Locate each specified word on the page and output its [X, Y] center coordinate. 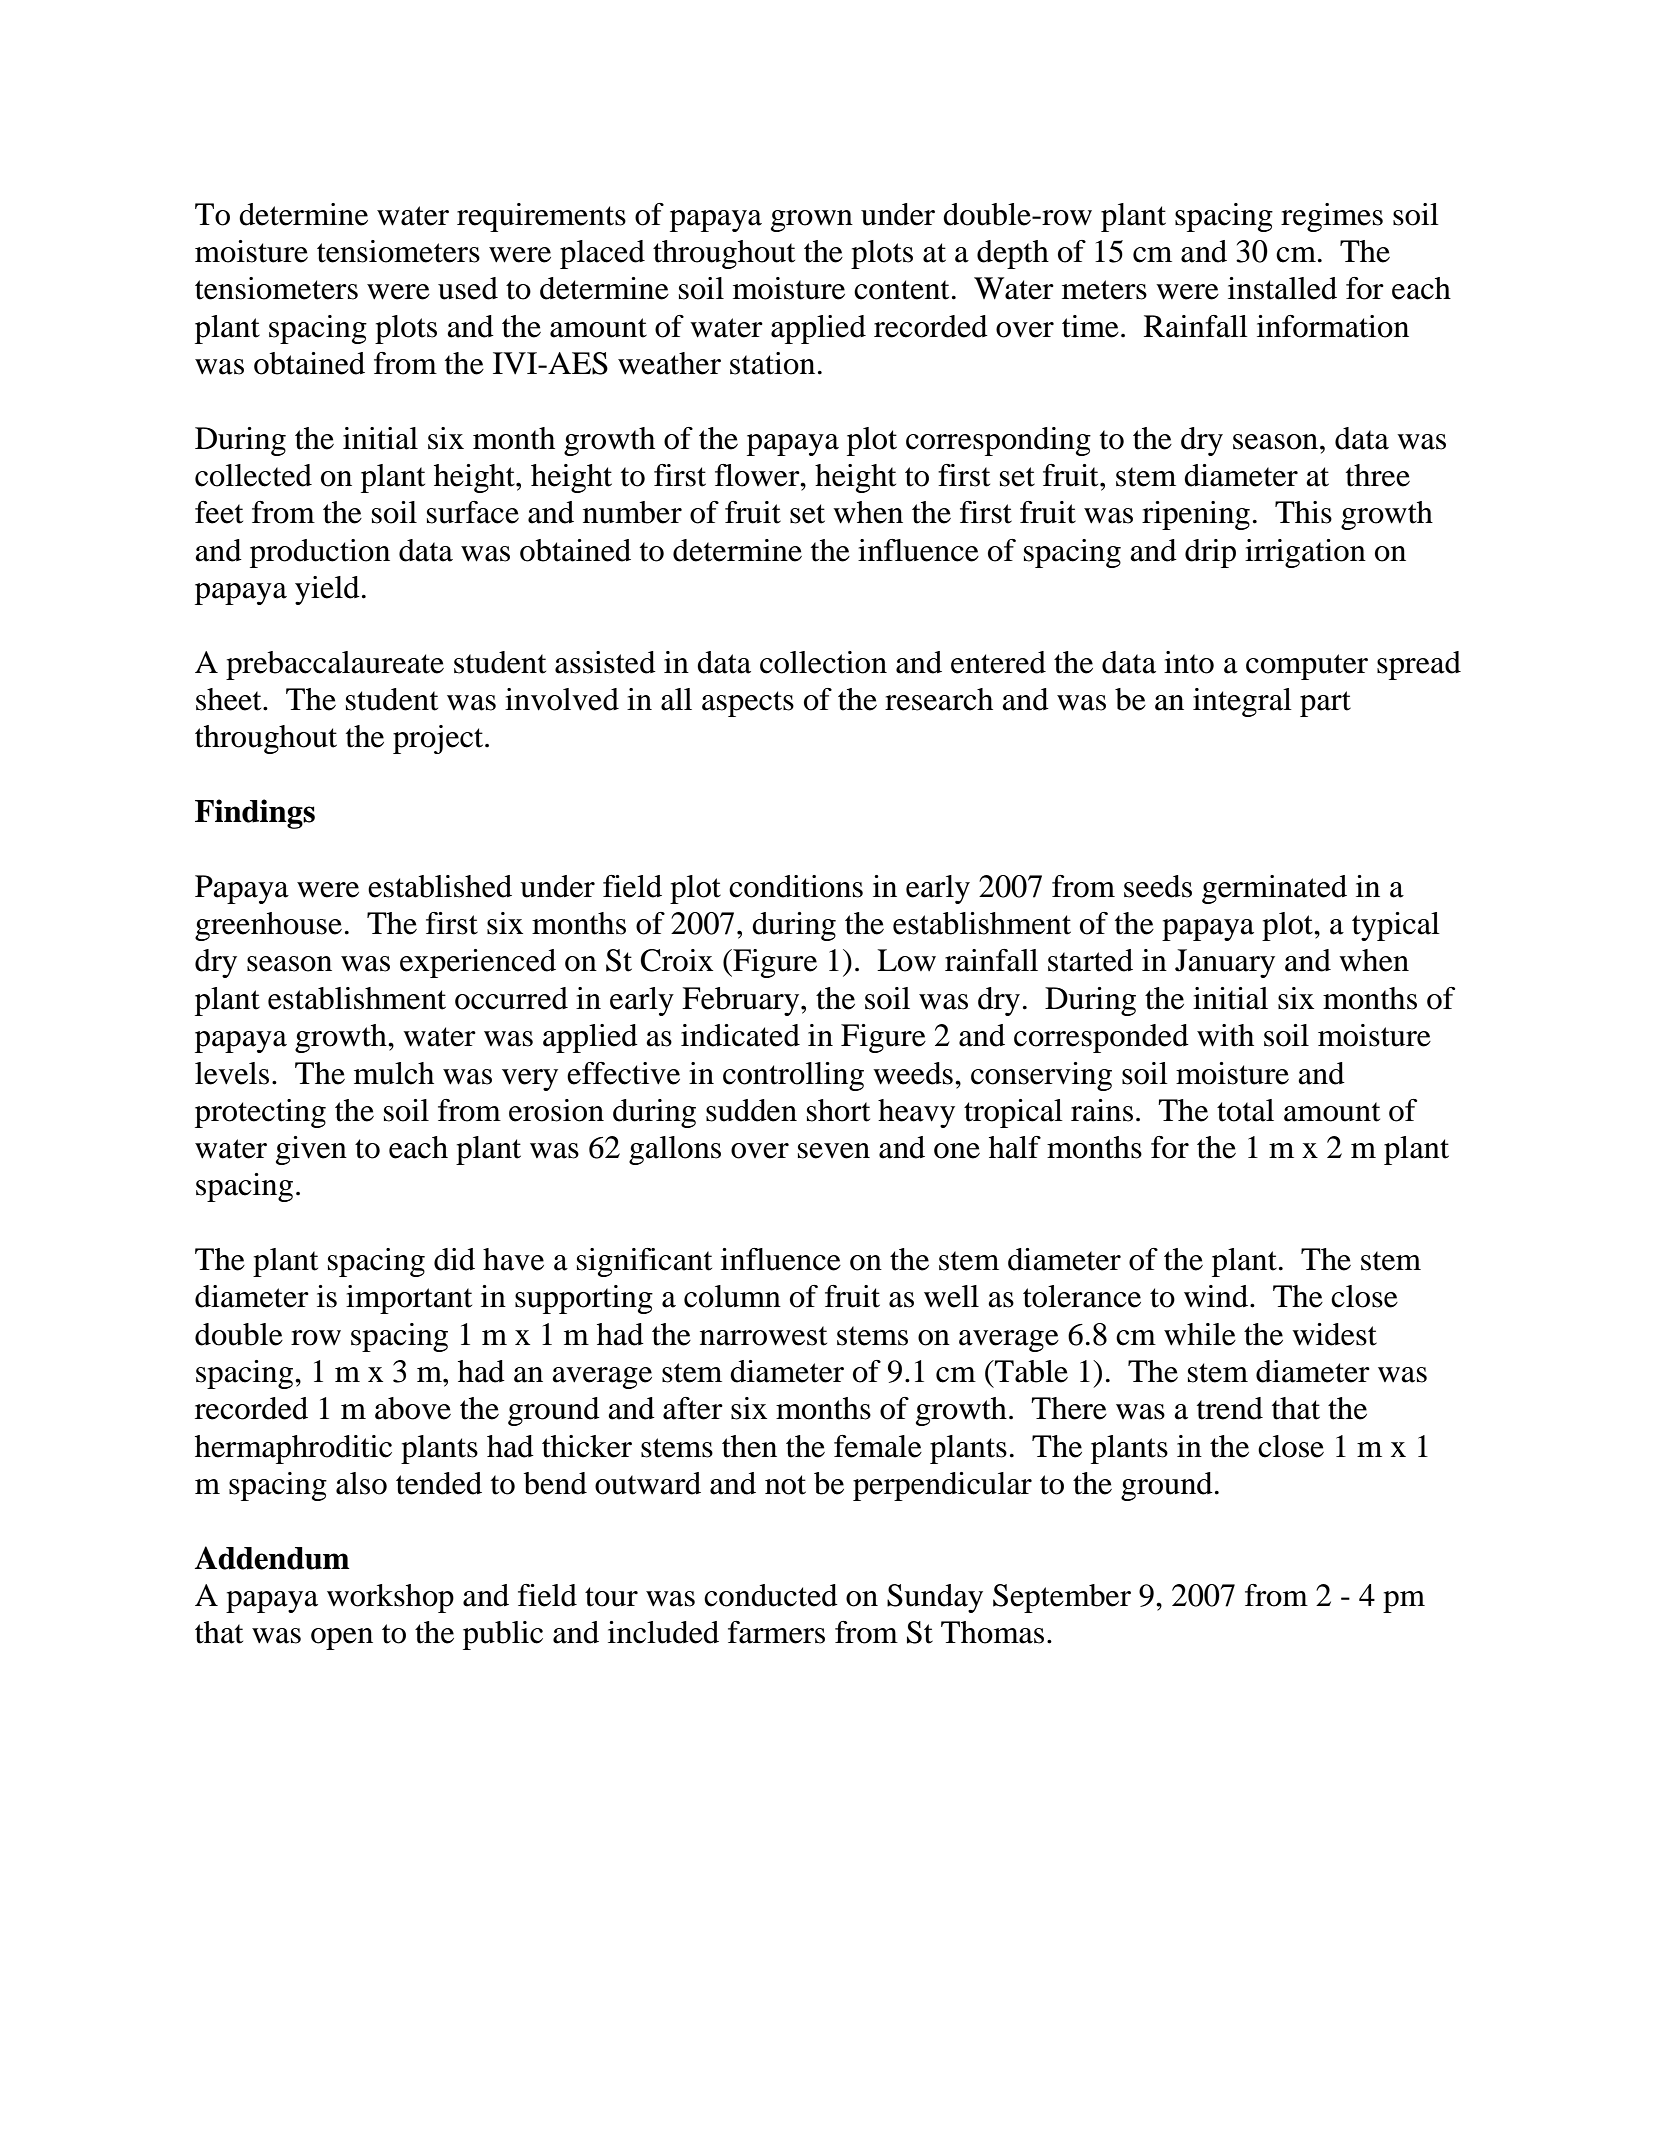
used [468, 288]
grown [812, 221]
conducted [771, 1595]
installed [1282, 288]
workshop [390, 1598]
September [1062, 1598]
